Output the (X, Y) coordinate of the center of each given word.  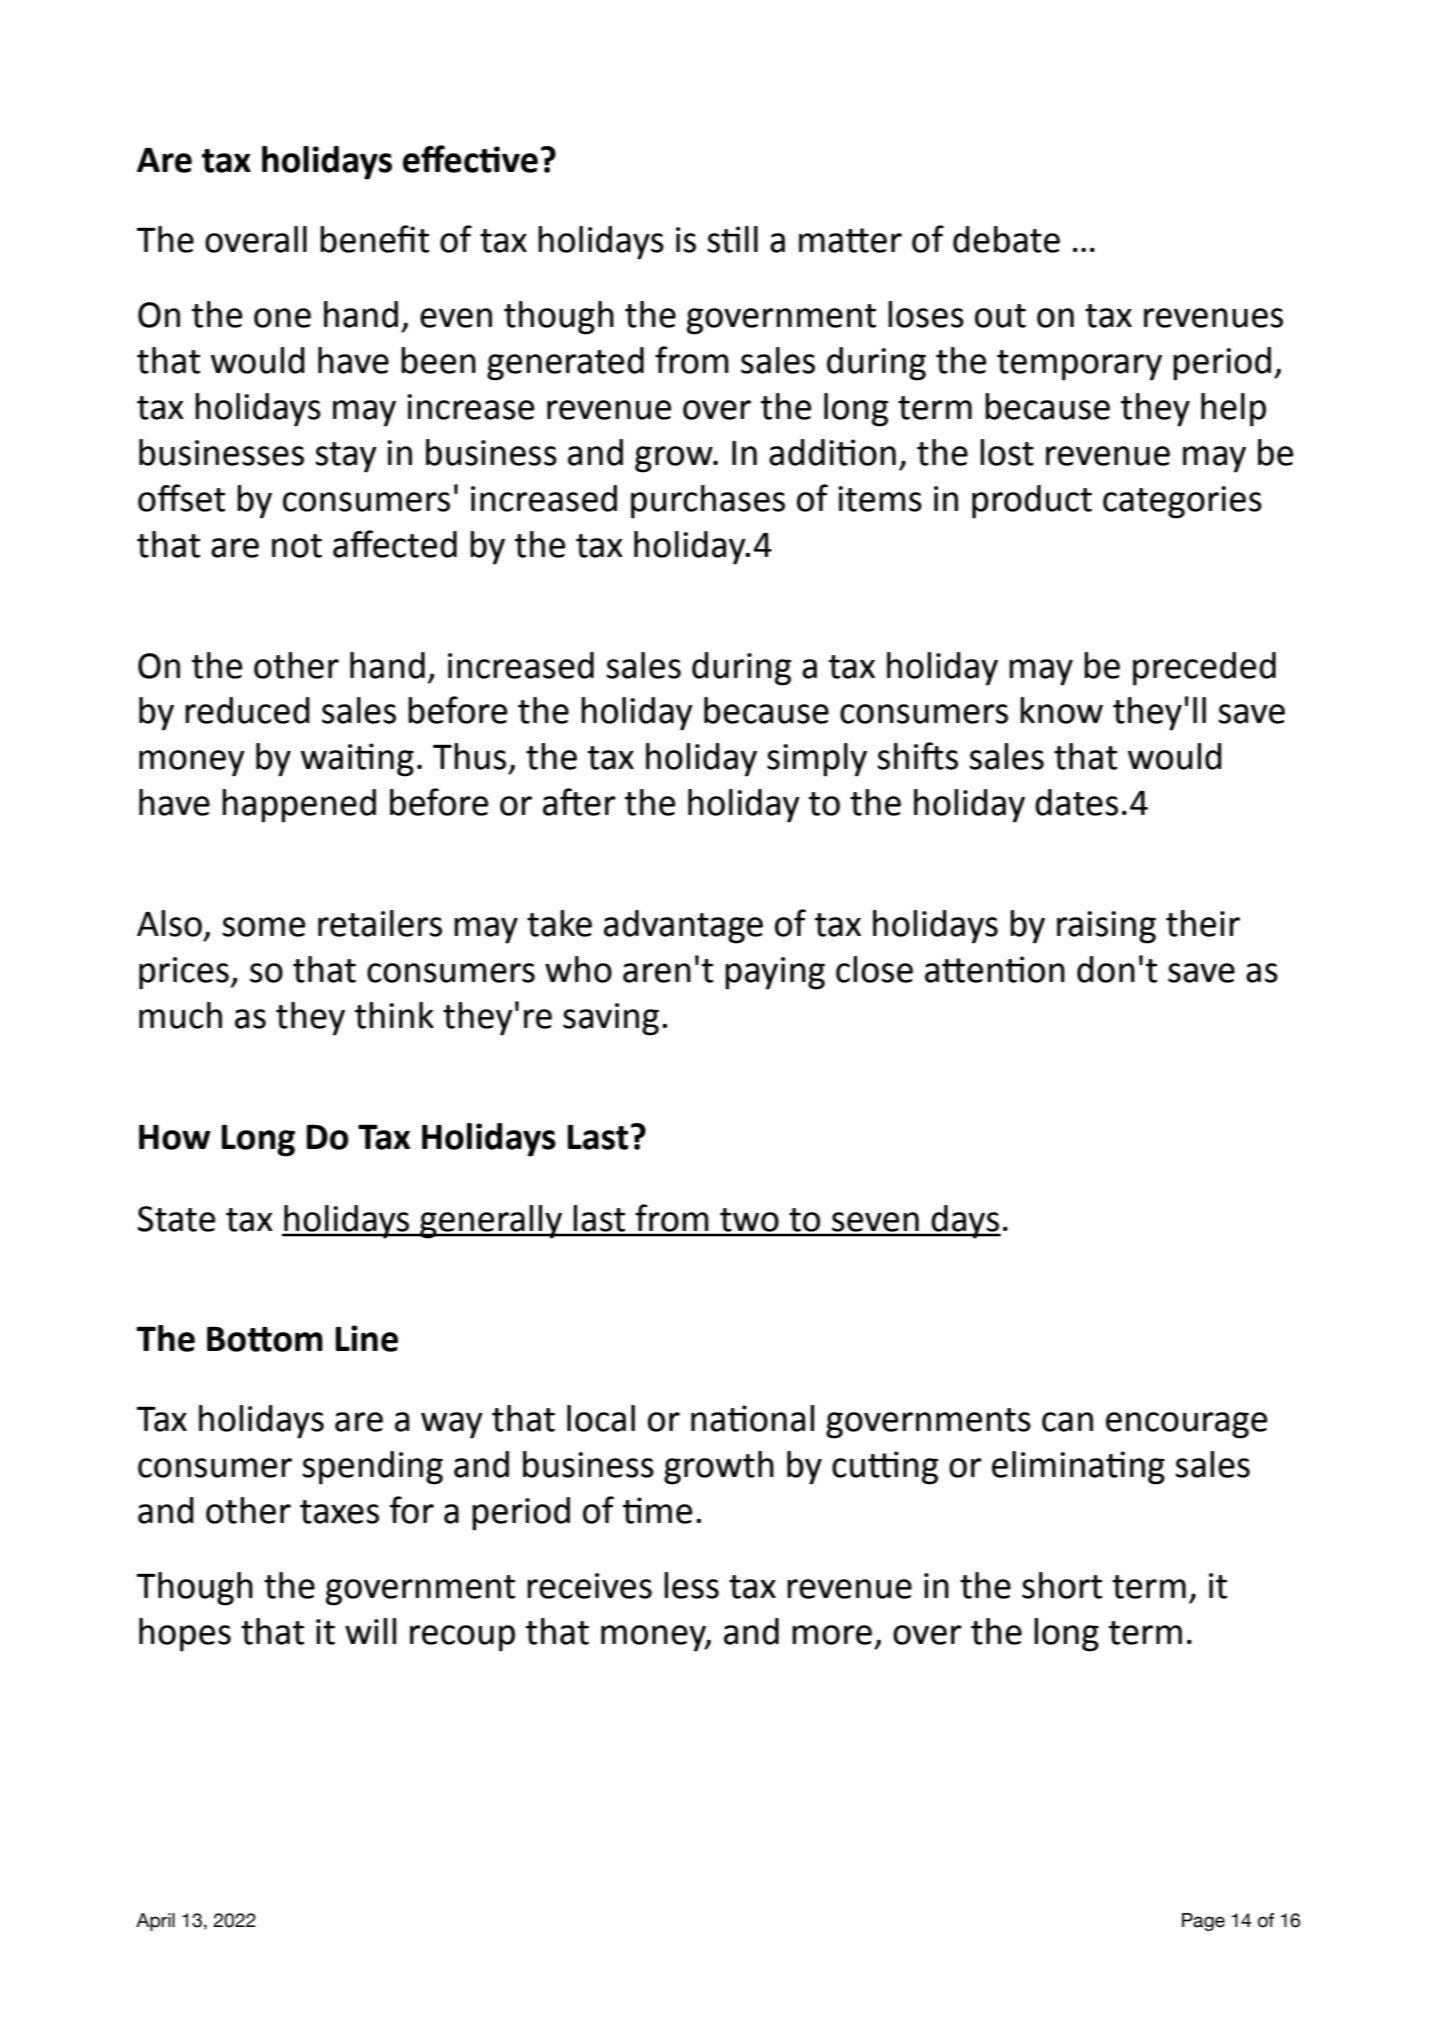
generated (565, 364)
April (155, 1922)
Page (1203, 1922)
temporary (1079, 365)
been (438, 360)
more (832, 1635)
